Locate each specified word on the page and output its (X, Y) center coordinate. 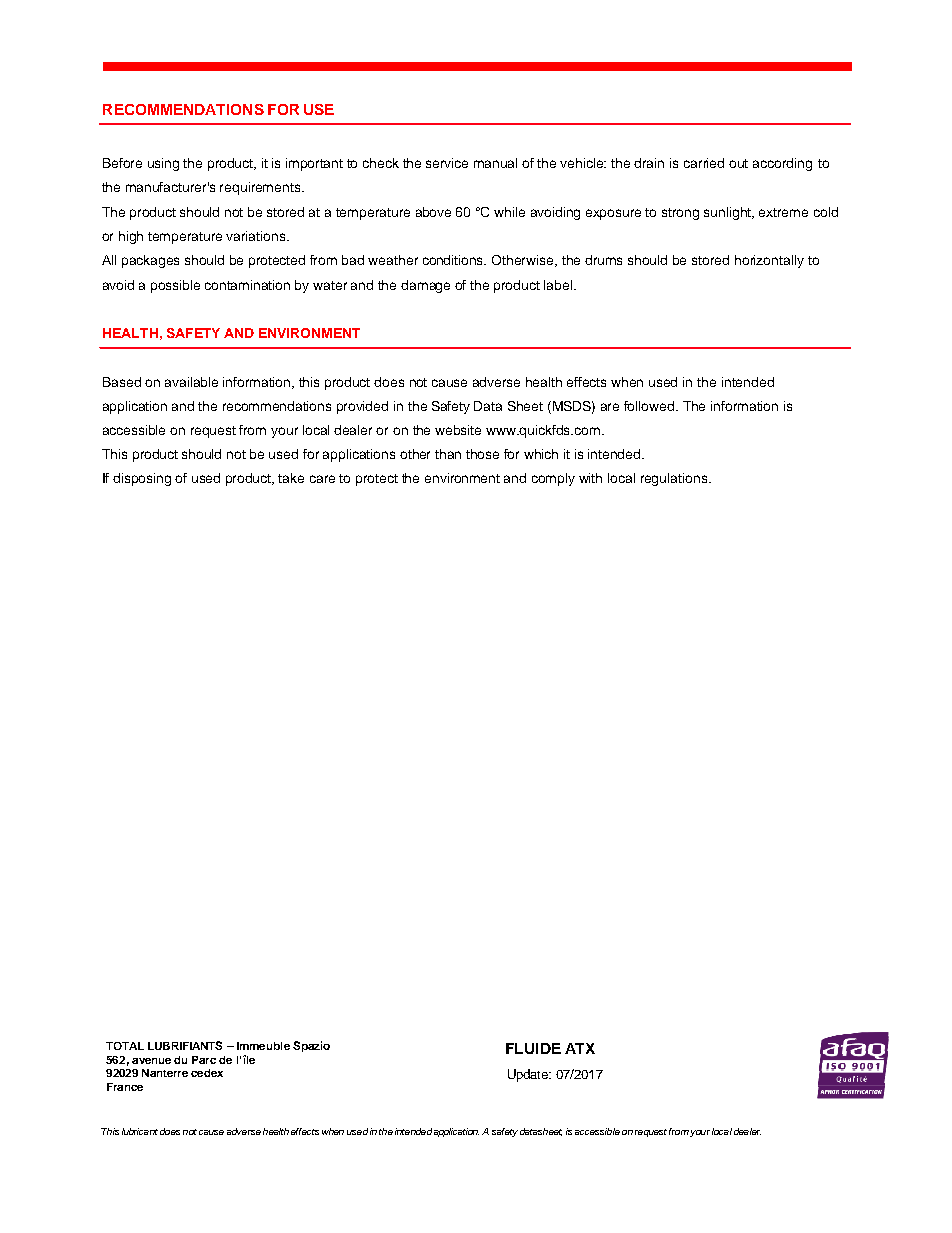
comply (553, 479)
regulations (675, 479)
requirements (261, 188)
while (509, 212)
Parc (204, 1060)
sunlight (729, 213)
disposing (142, 479)
